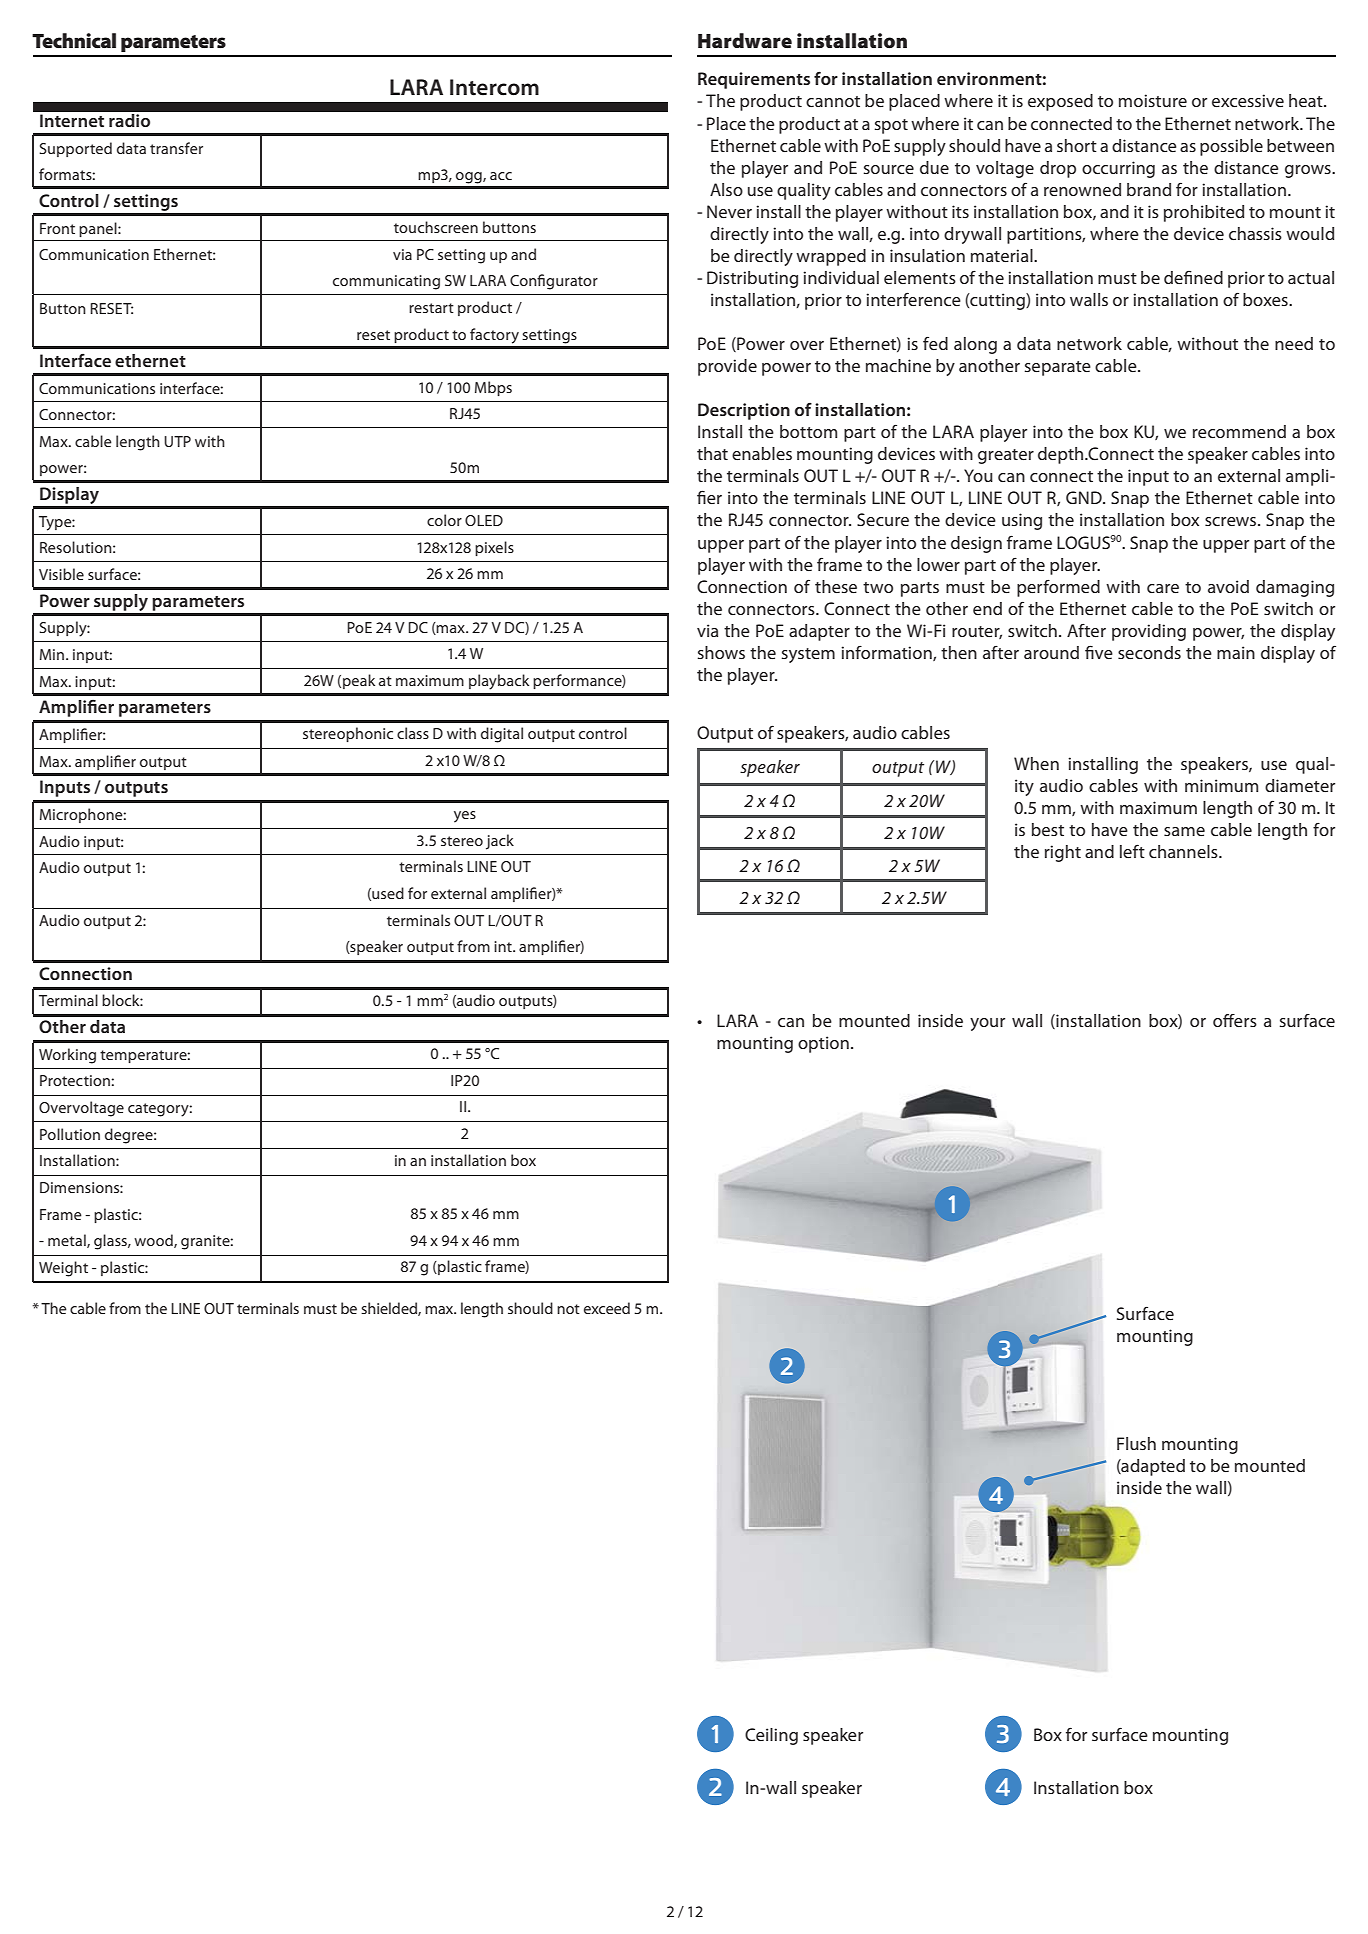 This page has height=1934, width=1368. Describe the element at coordinates (771, 1736) in the page. I see `Ceiling` at that location.
